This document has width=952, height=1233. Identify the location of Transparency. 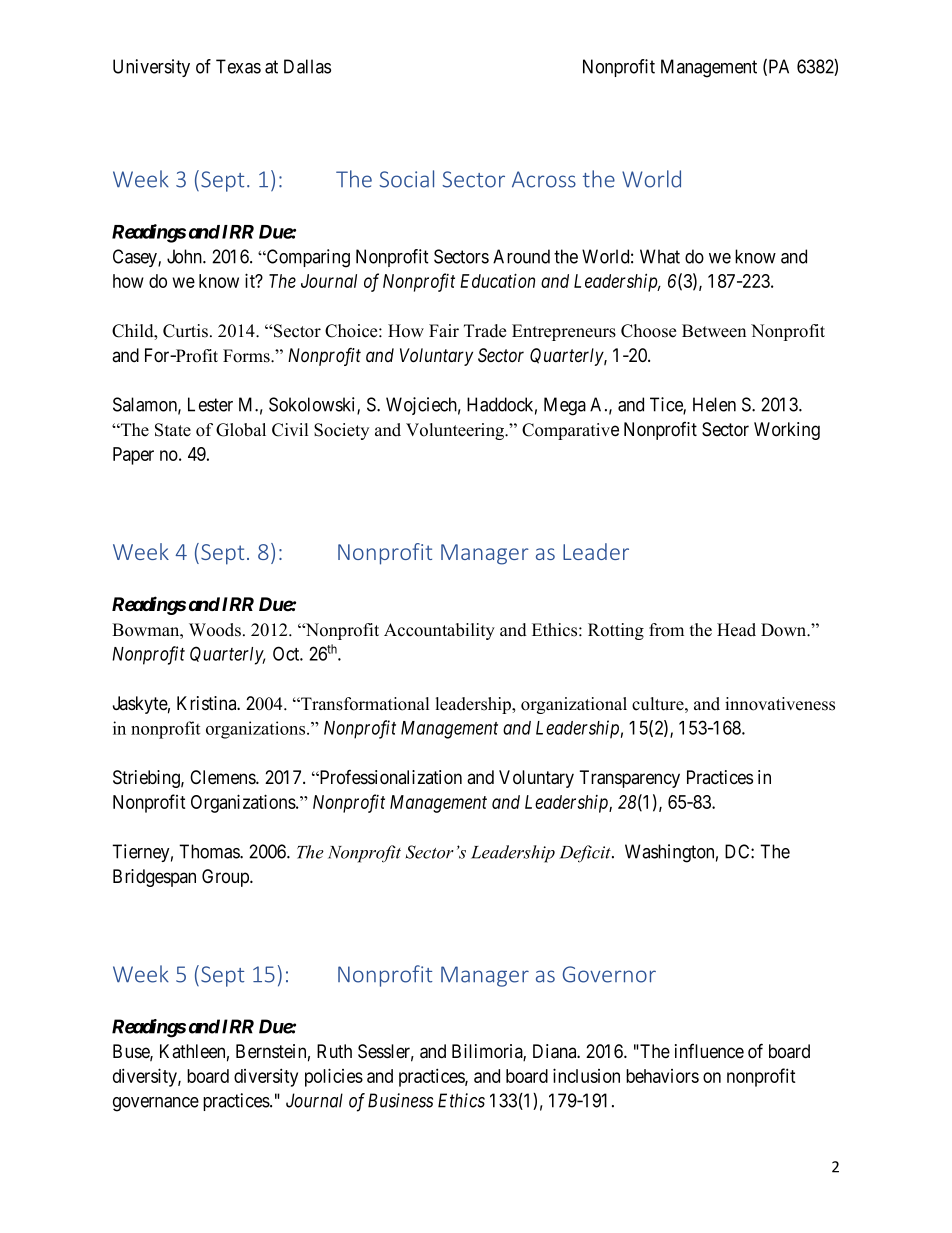
(629, 779).
